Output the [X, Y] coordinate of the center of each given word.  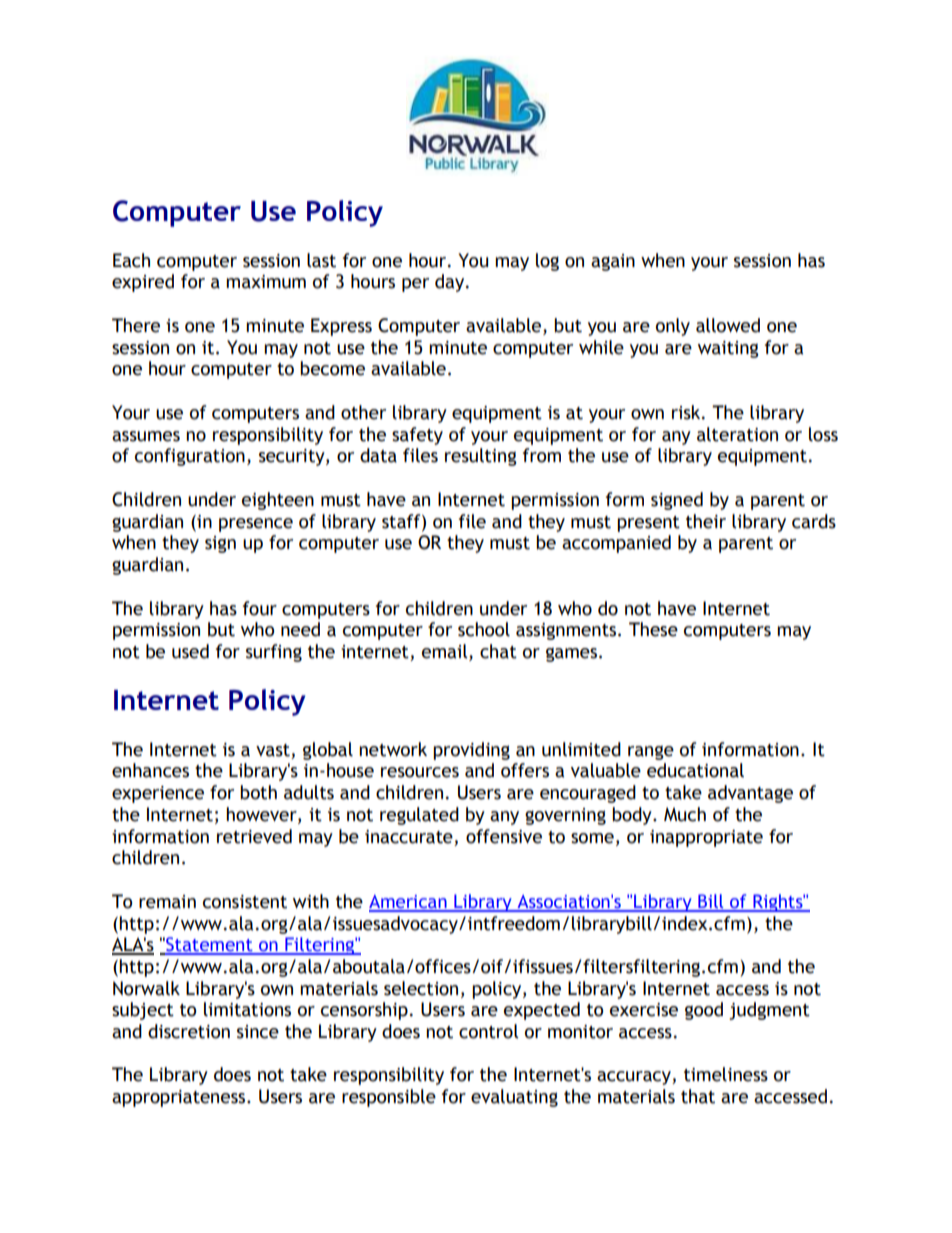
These [653, 629]
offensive [504, 836]
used [190, 651]
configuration [190, 457]
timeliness [726, 1074]
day [451, 283]
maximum [266, 282]
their [706, 521]
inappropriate [706, 838]
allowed [728, 325]
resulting [481, 457]
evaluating [514, 1098]
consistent [245, 902]
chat [498, 651]
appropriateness [180, 1098]
